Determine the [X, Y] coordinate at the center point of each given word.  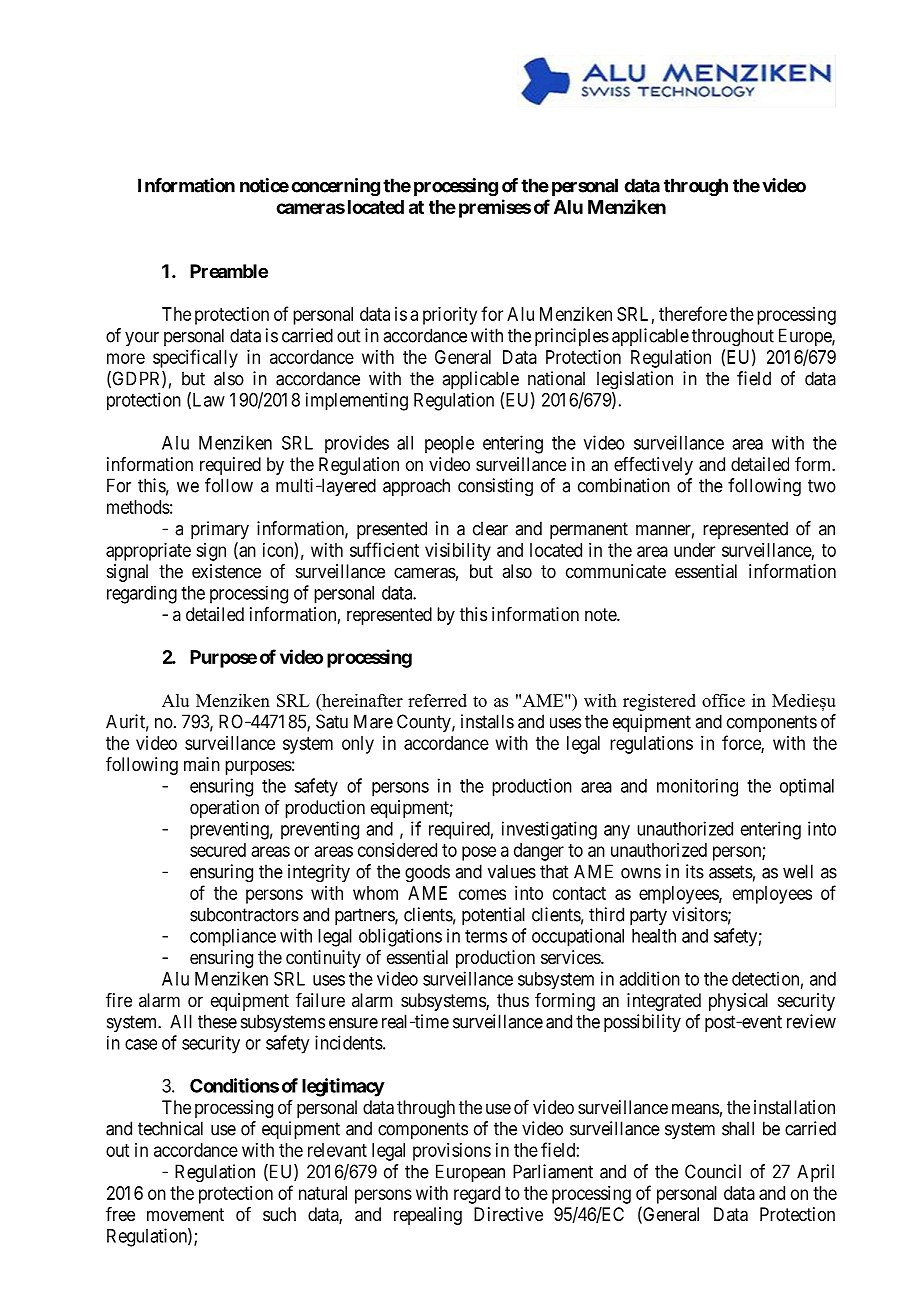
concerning [335, 187]
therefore [693, 313]
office [723, 700]
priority [450, 316]
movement [185, 1214]
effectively [653, 466]
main [202, 764]
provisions [452, 1152]
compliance [233, 937]
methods [138, 507]
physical [738, 1002]
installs [487, 721]
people [449, 445]
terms [486, 936]
